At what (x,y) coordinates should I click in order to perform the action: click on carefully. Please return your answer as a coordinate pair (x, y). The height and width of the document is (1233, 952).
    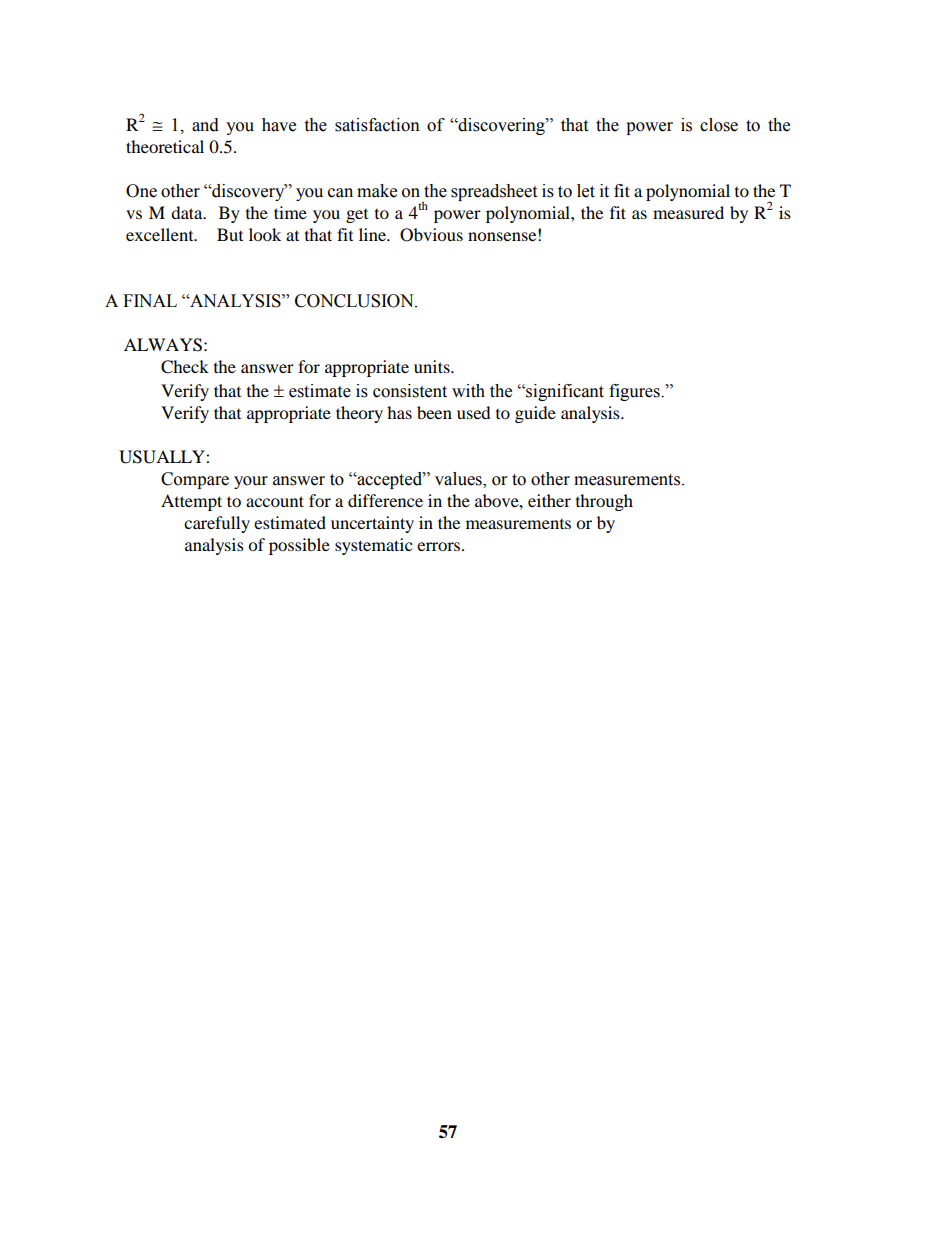
    Looking at the image, I should click on (217, 524).
